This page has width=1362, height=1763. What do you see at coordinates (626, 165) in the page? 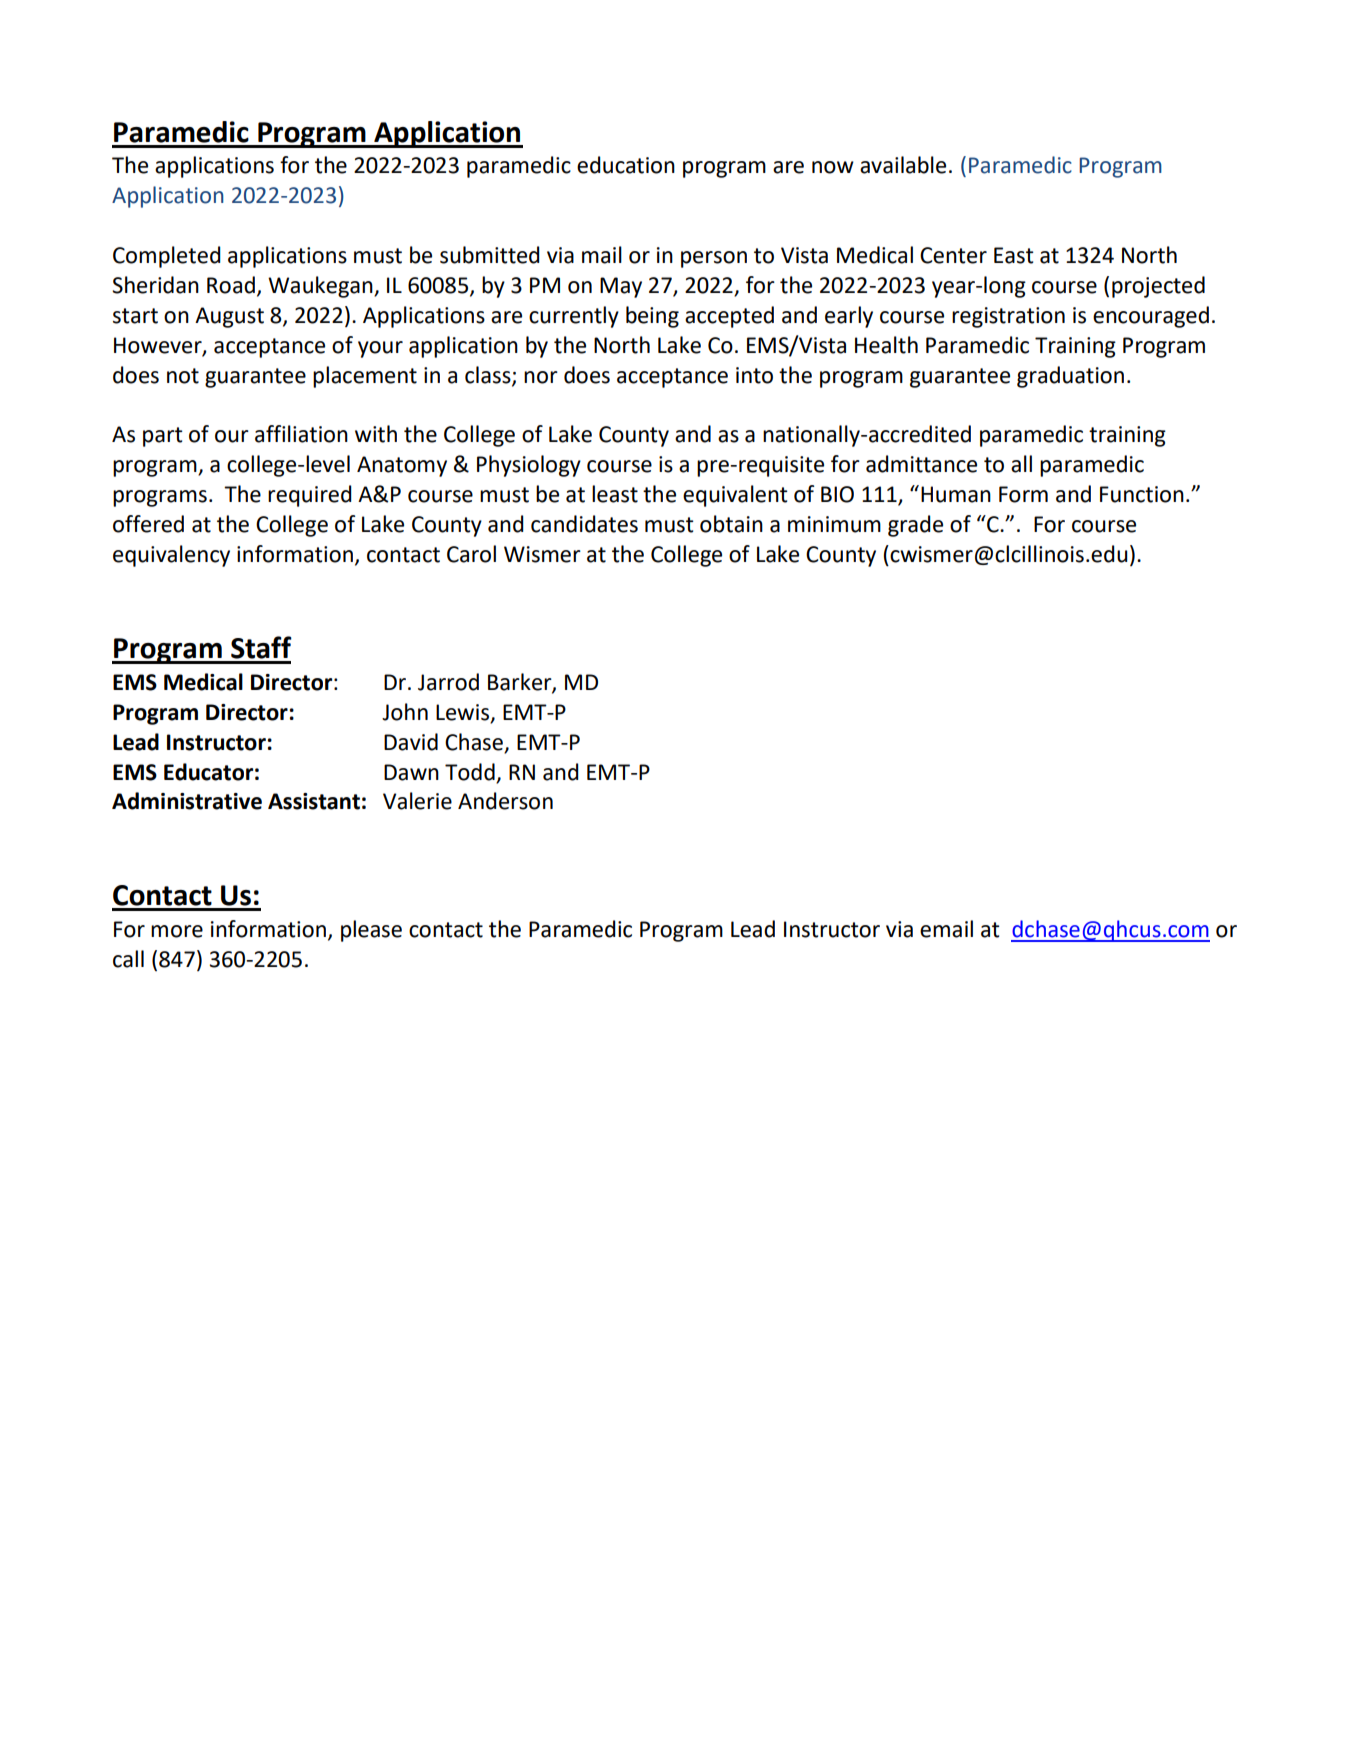
I see `education` at bounding box center [626, 165].
